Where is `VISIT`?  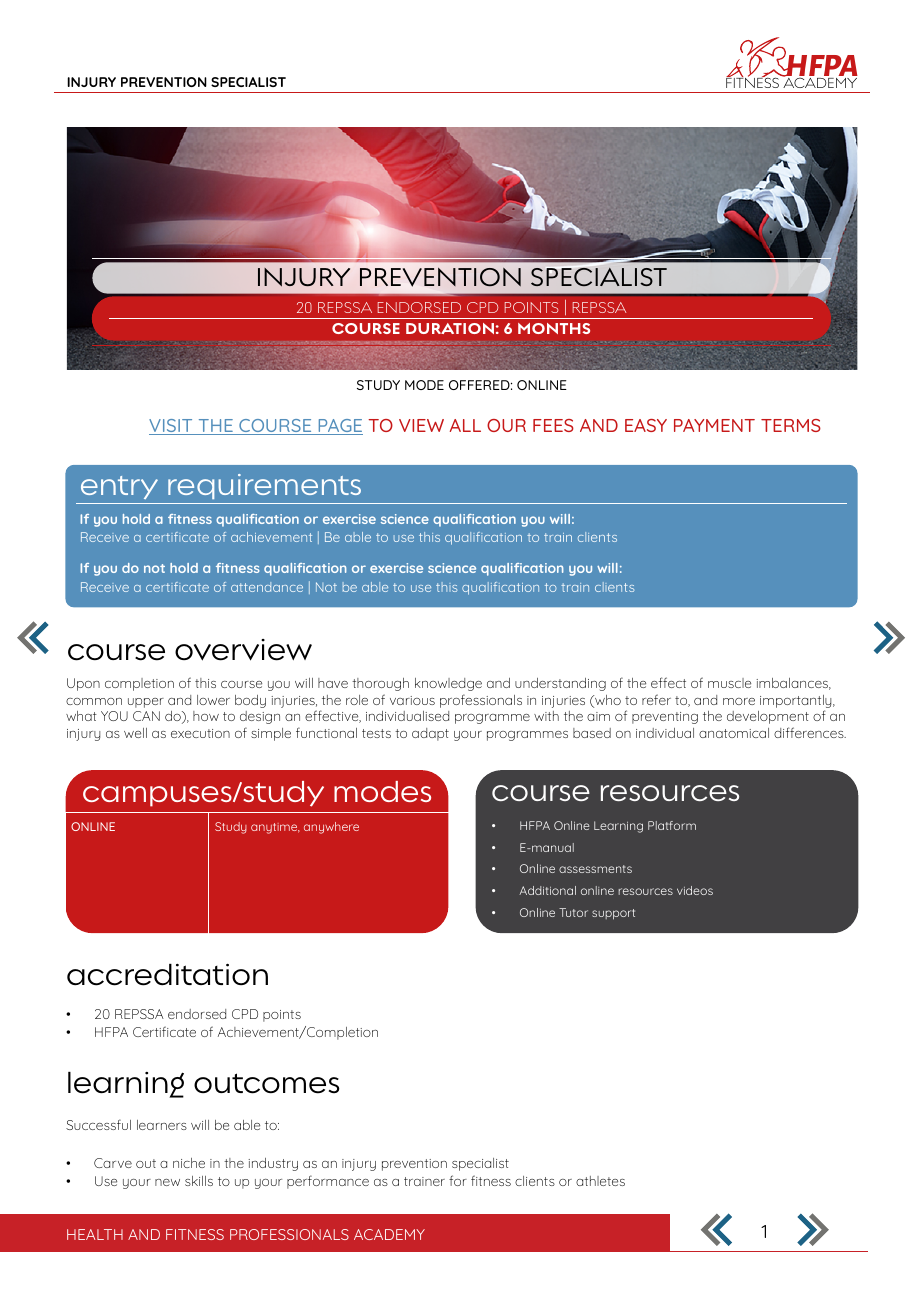 VISIT is located at coordinates (172, 427).
